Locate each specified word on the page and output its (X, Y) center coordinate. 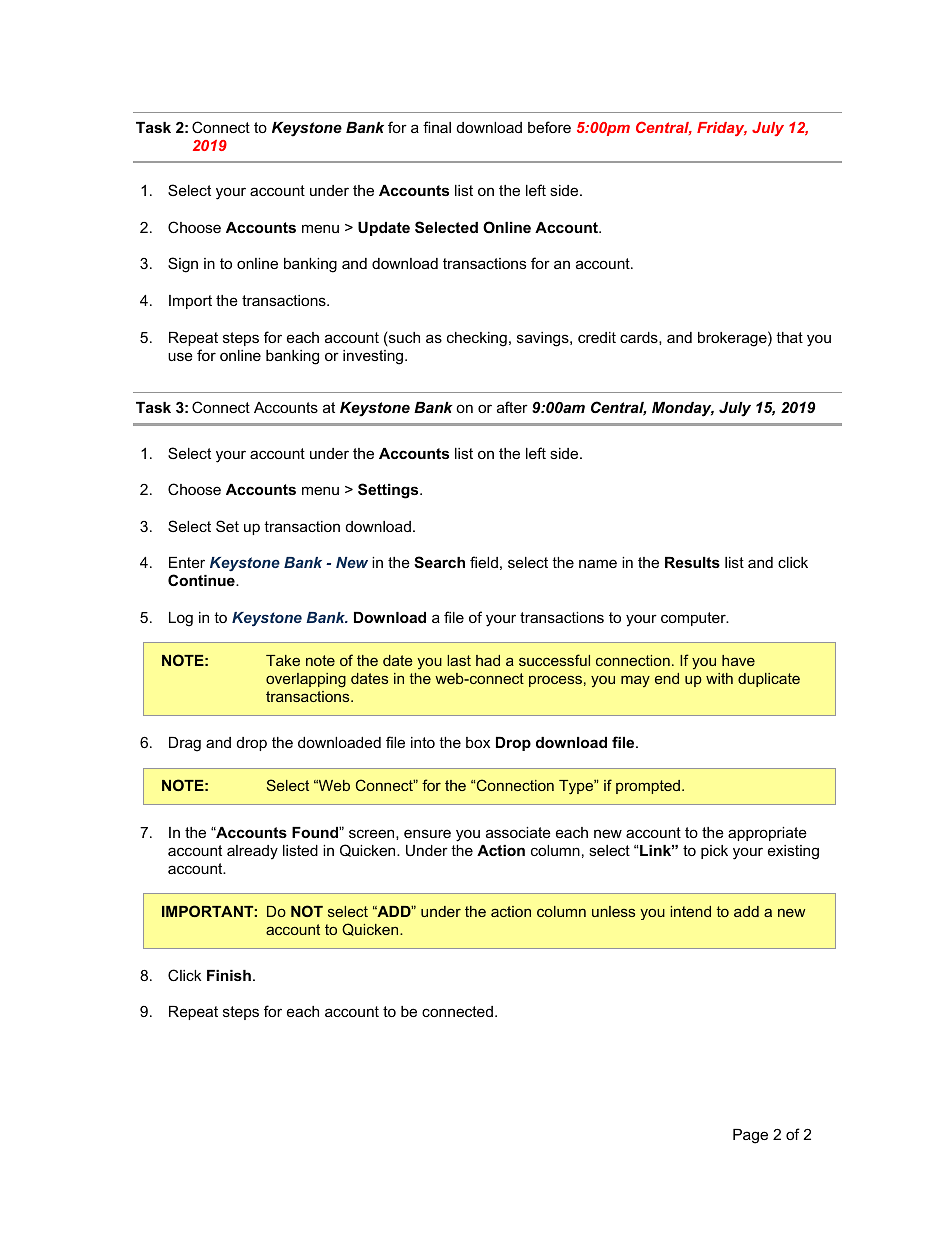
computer (694, 619)
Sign (183, 265)
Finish (229, 975)
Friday (722, 129)
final (437, 127)
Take (283, 660)
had (488, 660)
